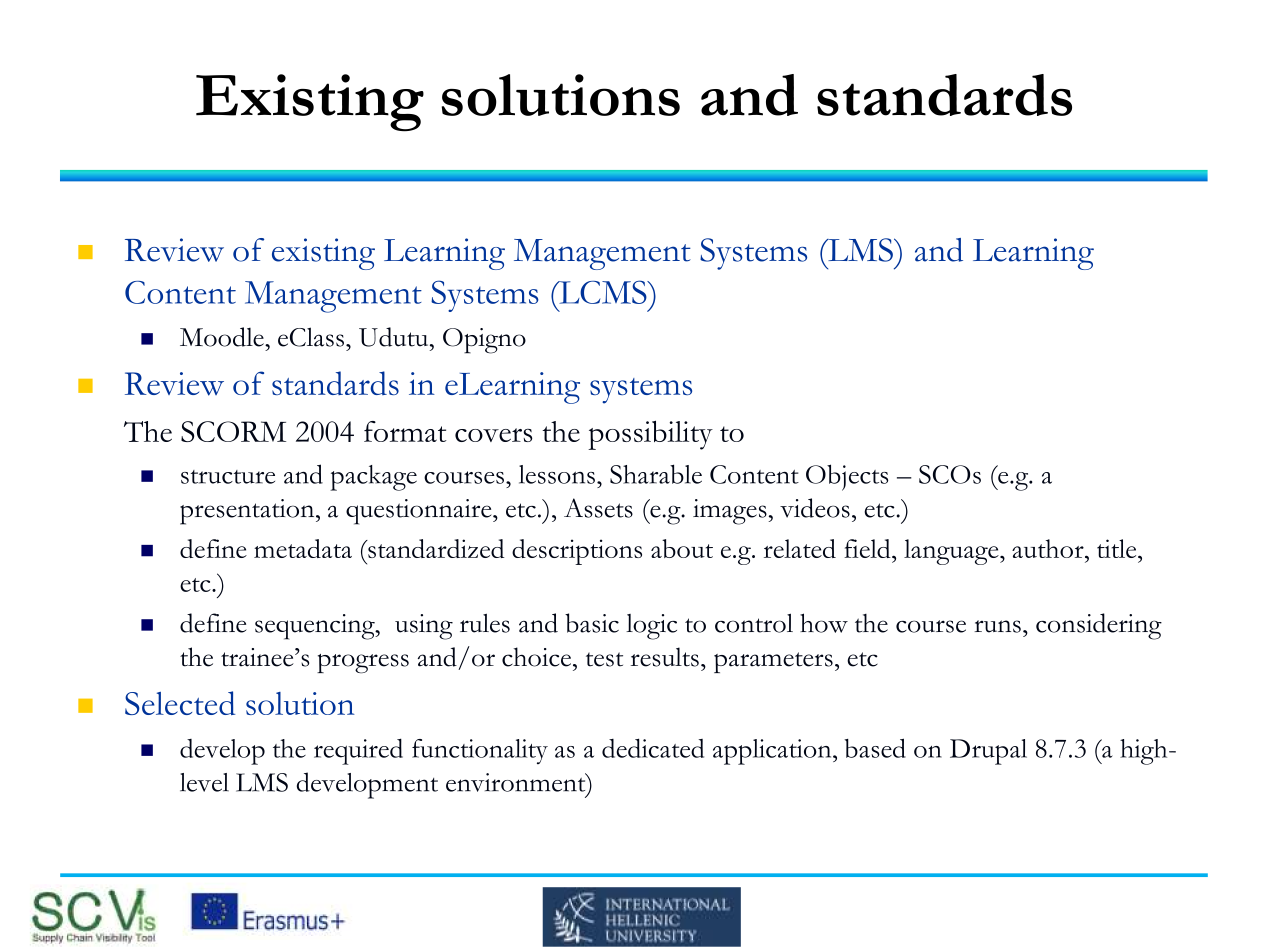 This screenshot has height=952, width=1270. What do you see at coordinates (228, 477) in the screenshot?
I see `structure` at bounding box center [228, 477].
